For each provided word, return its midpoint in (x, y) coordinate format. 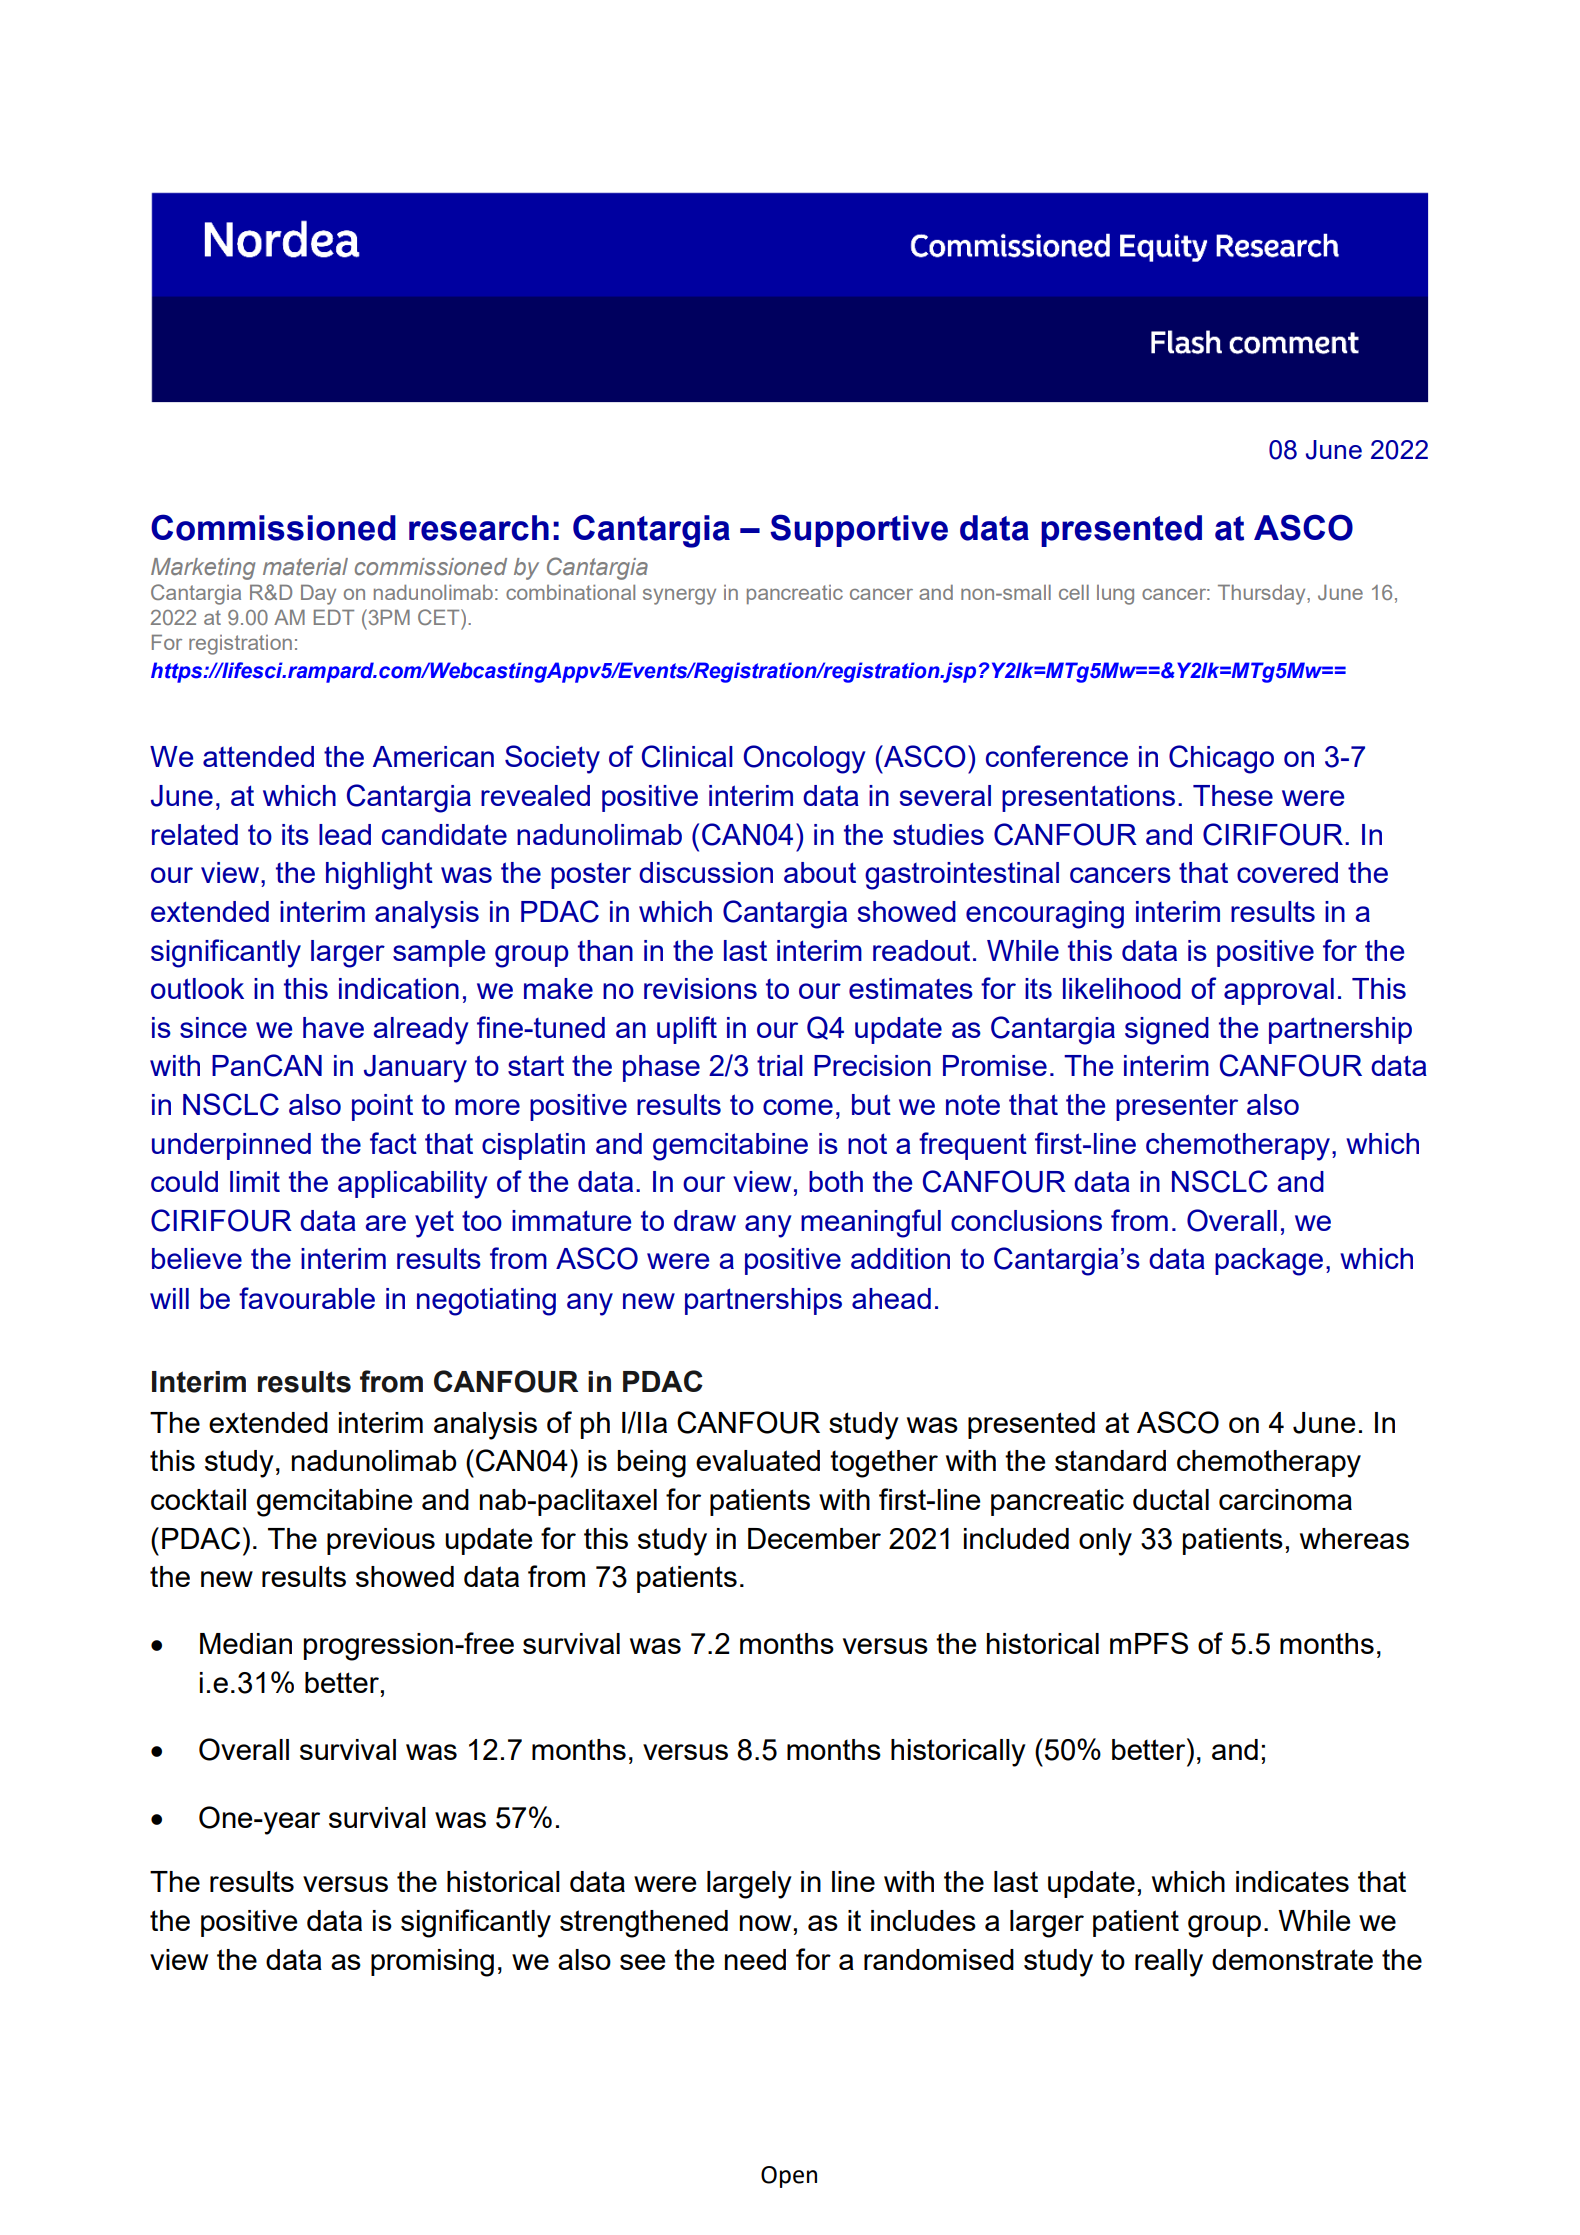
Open (789, 2177)
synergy (679, 597)
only (1105, 1542)
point (382, 1107)
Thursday (1263, 595)
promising (432, 1963)
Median (246, 1643)
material (305, 566)
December (814, 1538)
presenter (1177, 1107)
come (798, 1107)
